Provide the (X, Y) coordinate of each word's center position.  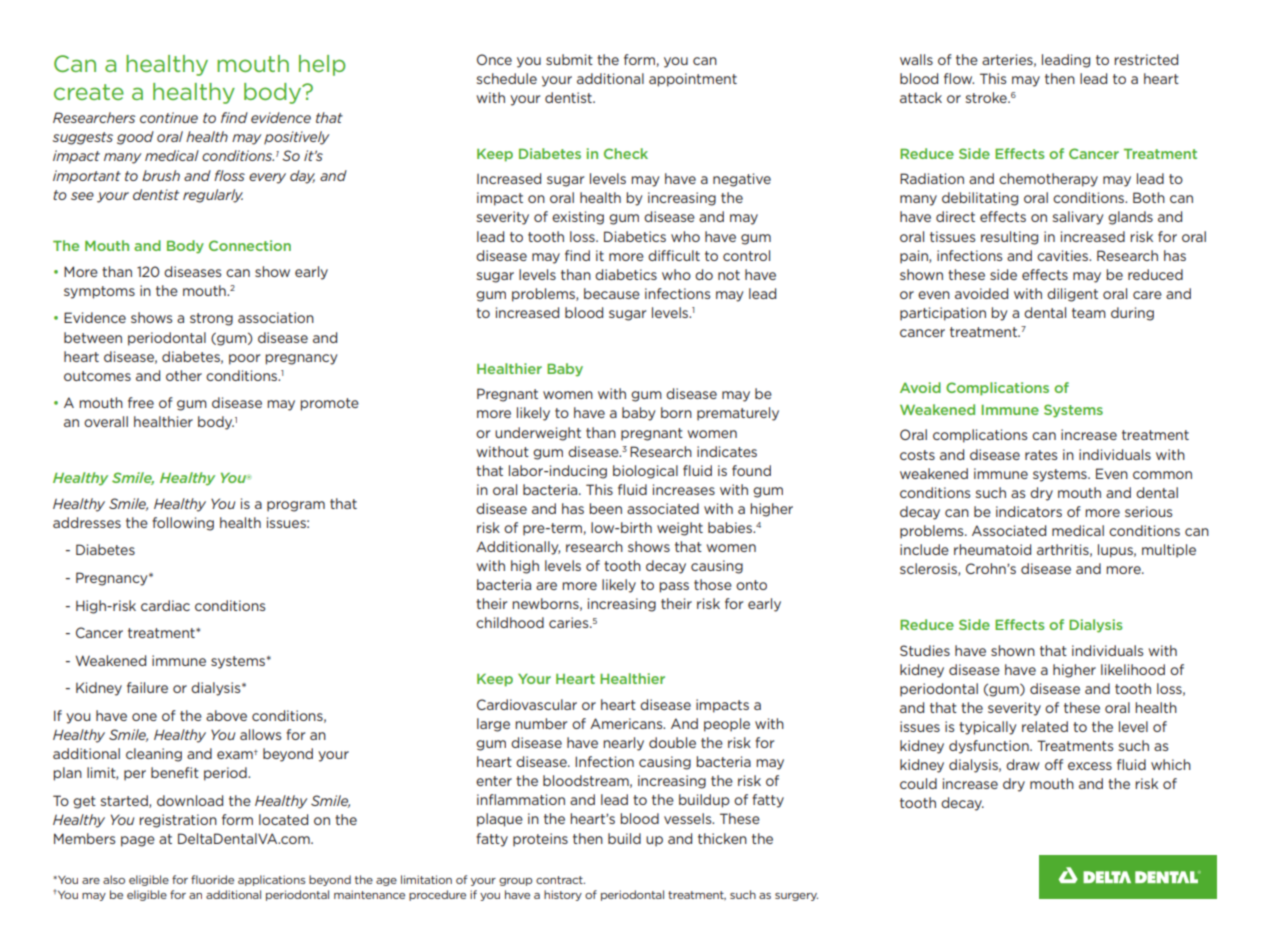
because (612, 293)
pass (674, 587)
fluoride (212, 879)
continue (169, 117)
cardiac (165, 605)
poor (244, 359)
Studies (925, 650)
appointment (693, 80)
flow (959, 78)
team (1089, 313)
